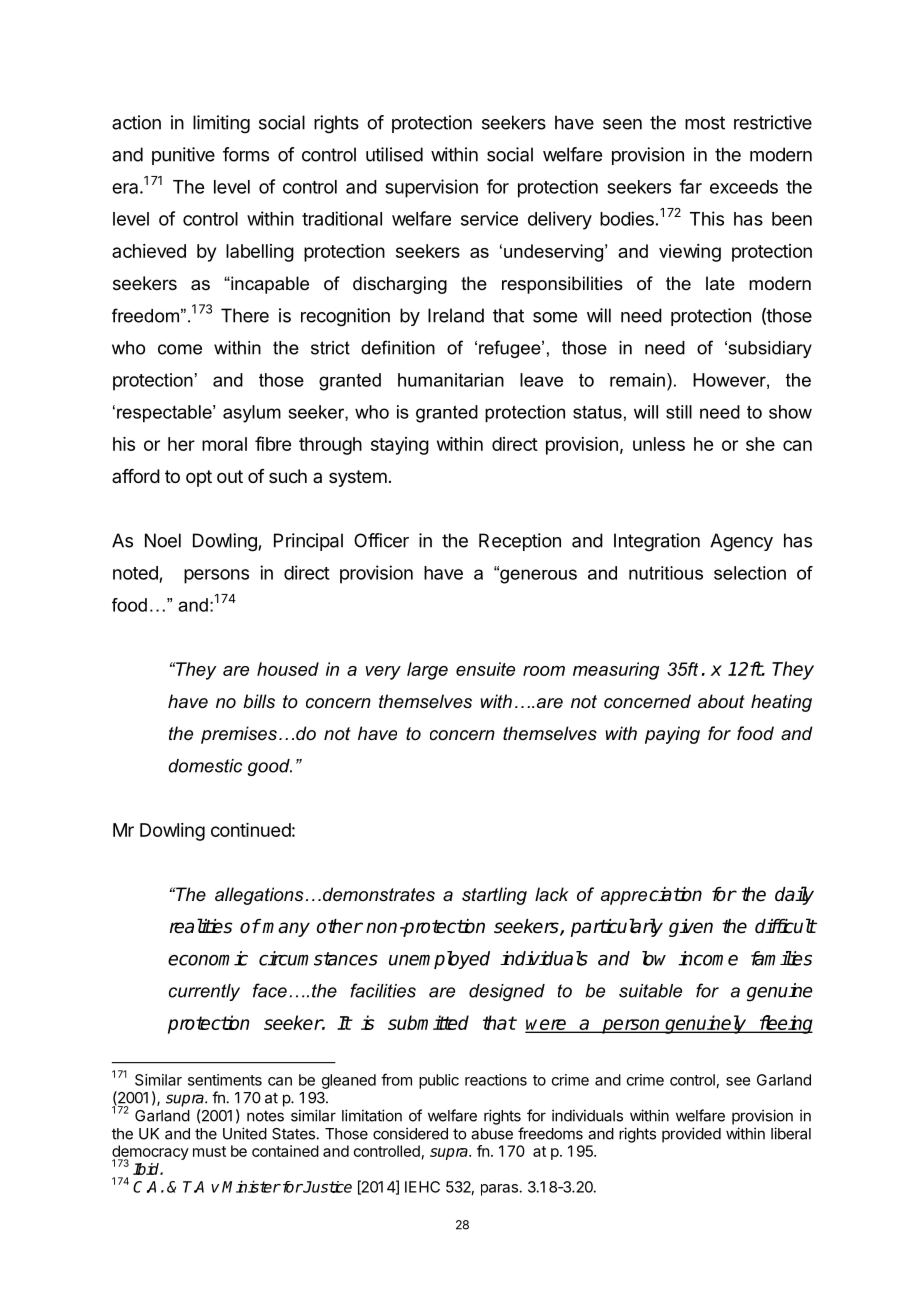 The height and width of the screenshot is (1308, 924). Describe the element at coordinates (705, 123) in the screenshot. I see `most` at that location.
